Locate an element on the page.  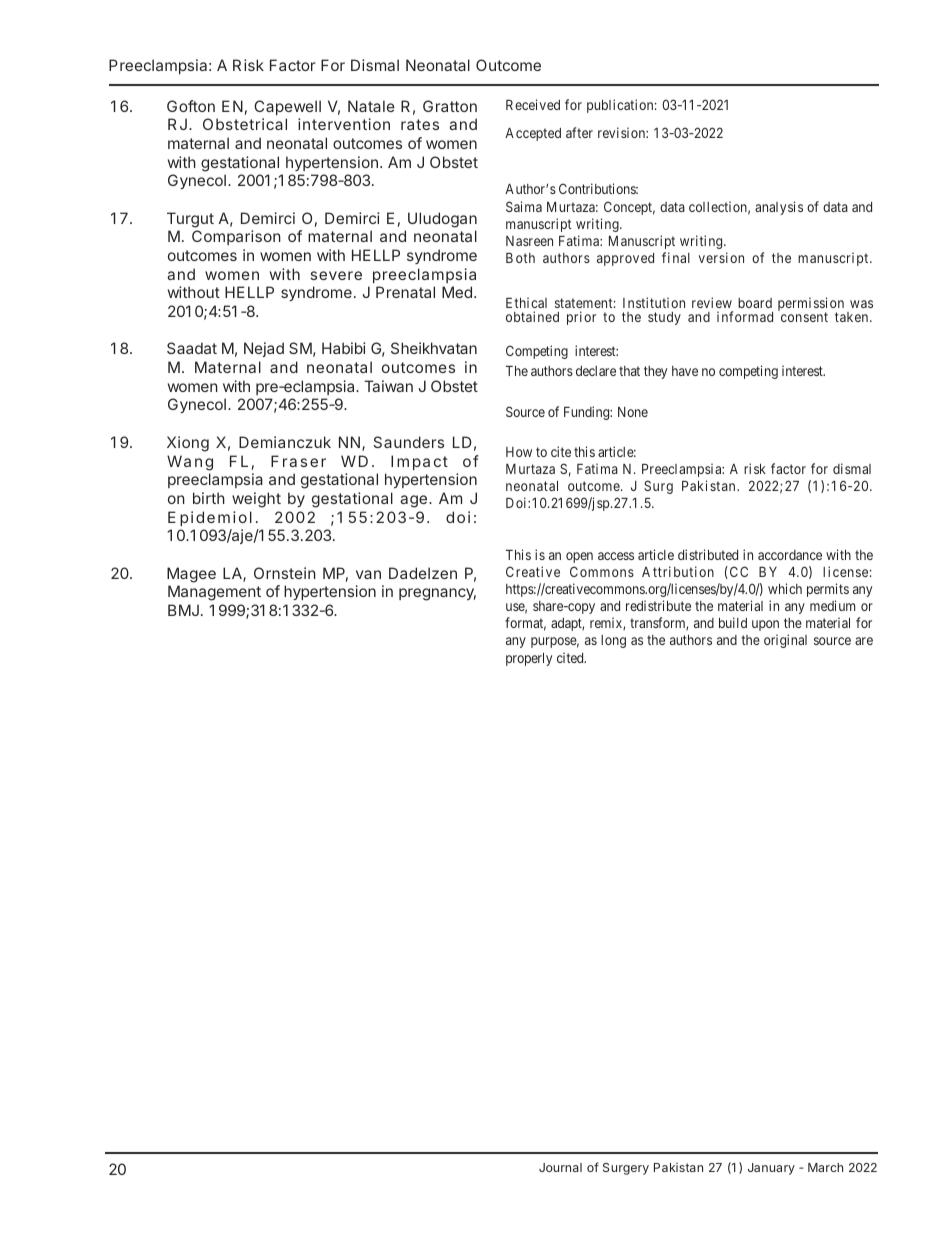
original is located at coordinates (785, 641).
